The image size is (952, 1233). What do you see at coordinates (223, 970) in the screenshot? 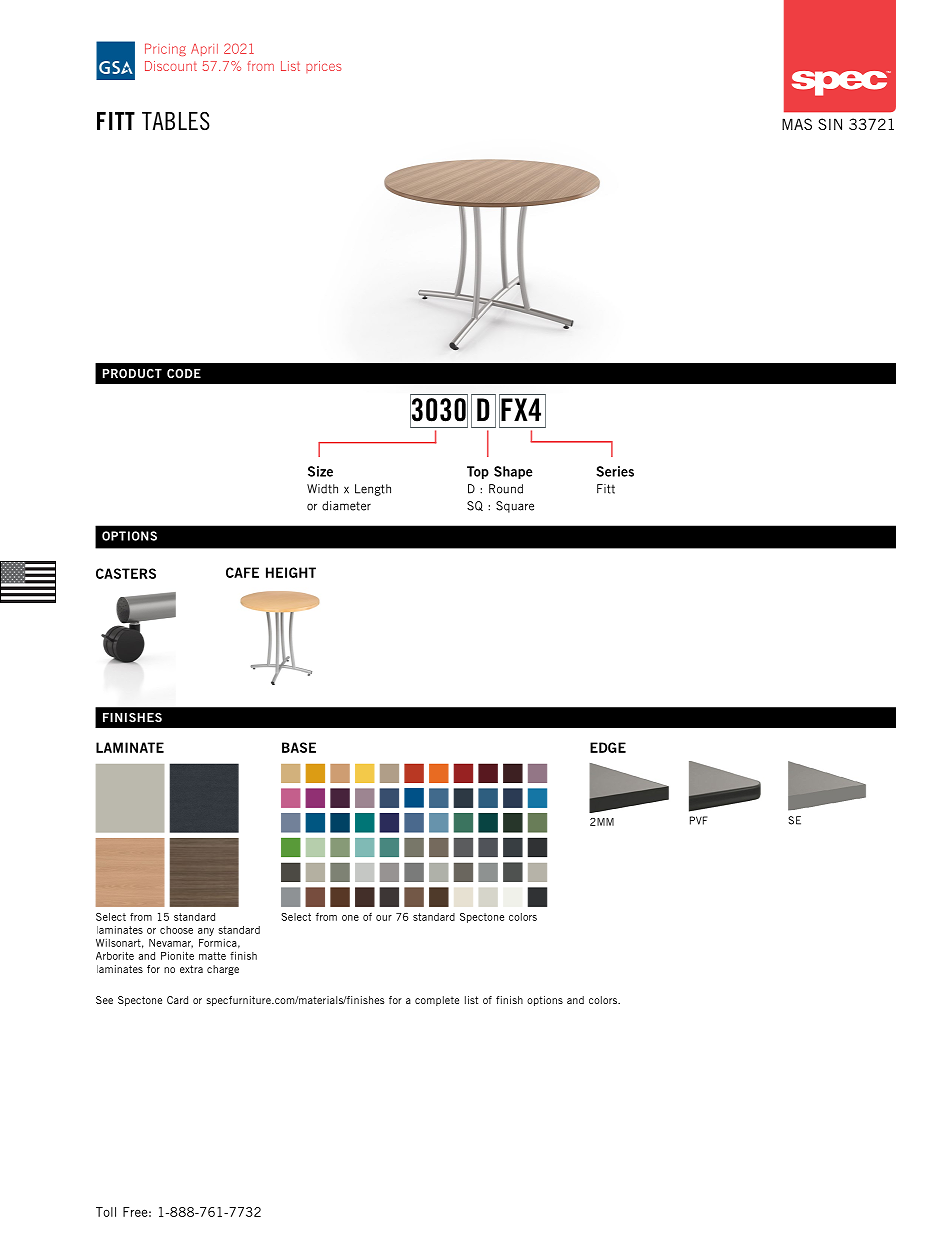
I see `charge` at bounding box center [223, 970].
